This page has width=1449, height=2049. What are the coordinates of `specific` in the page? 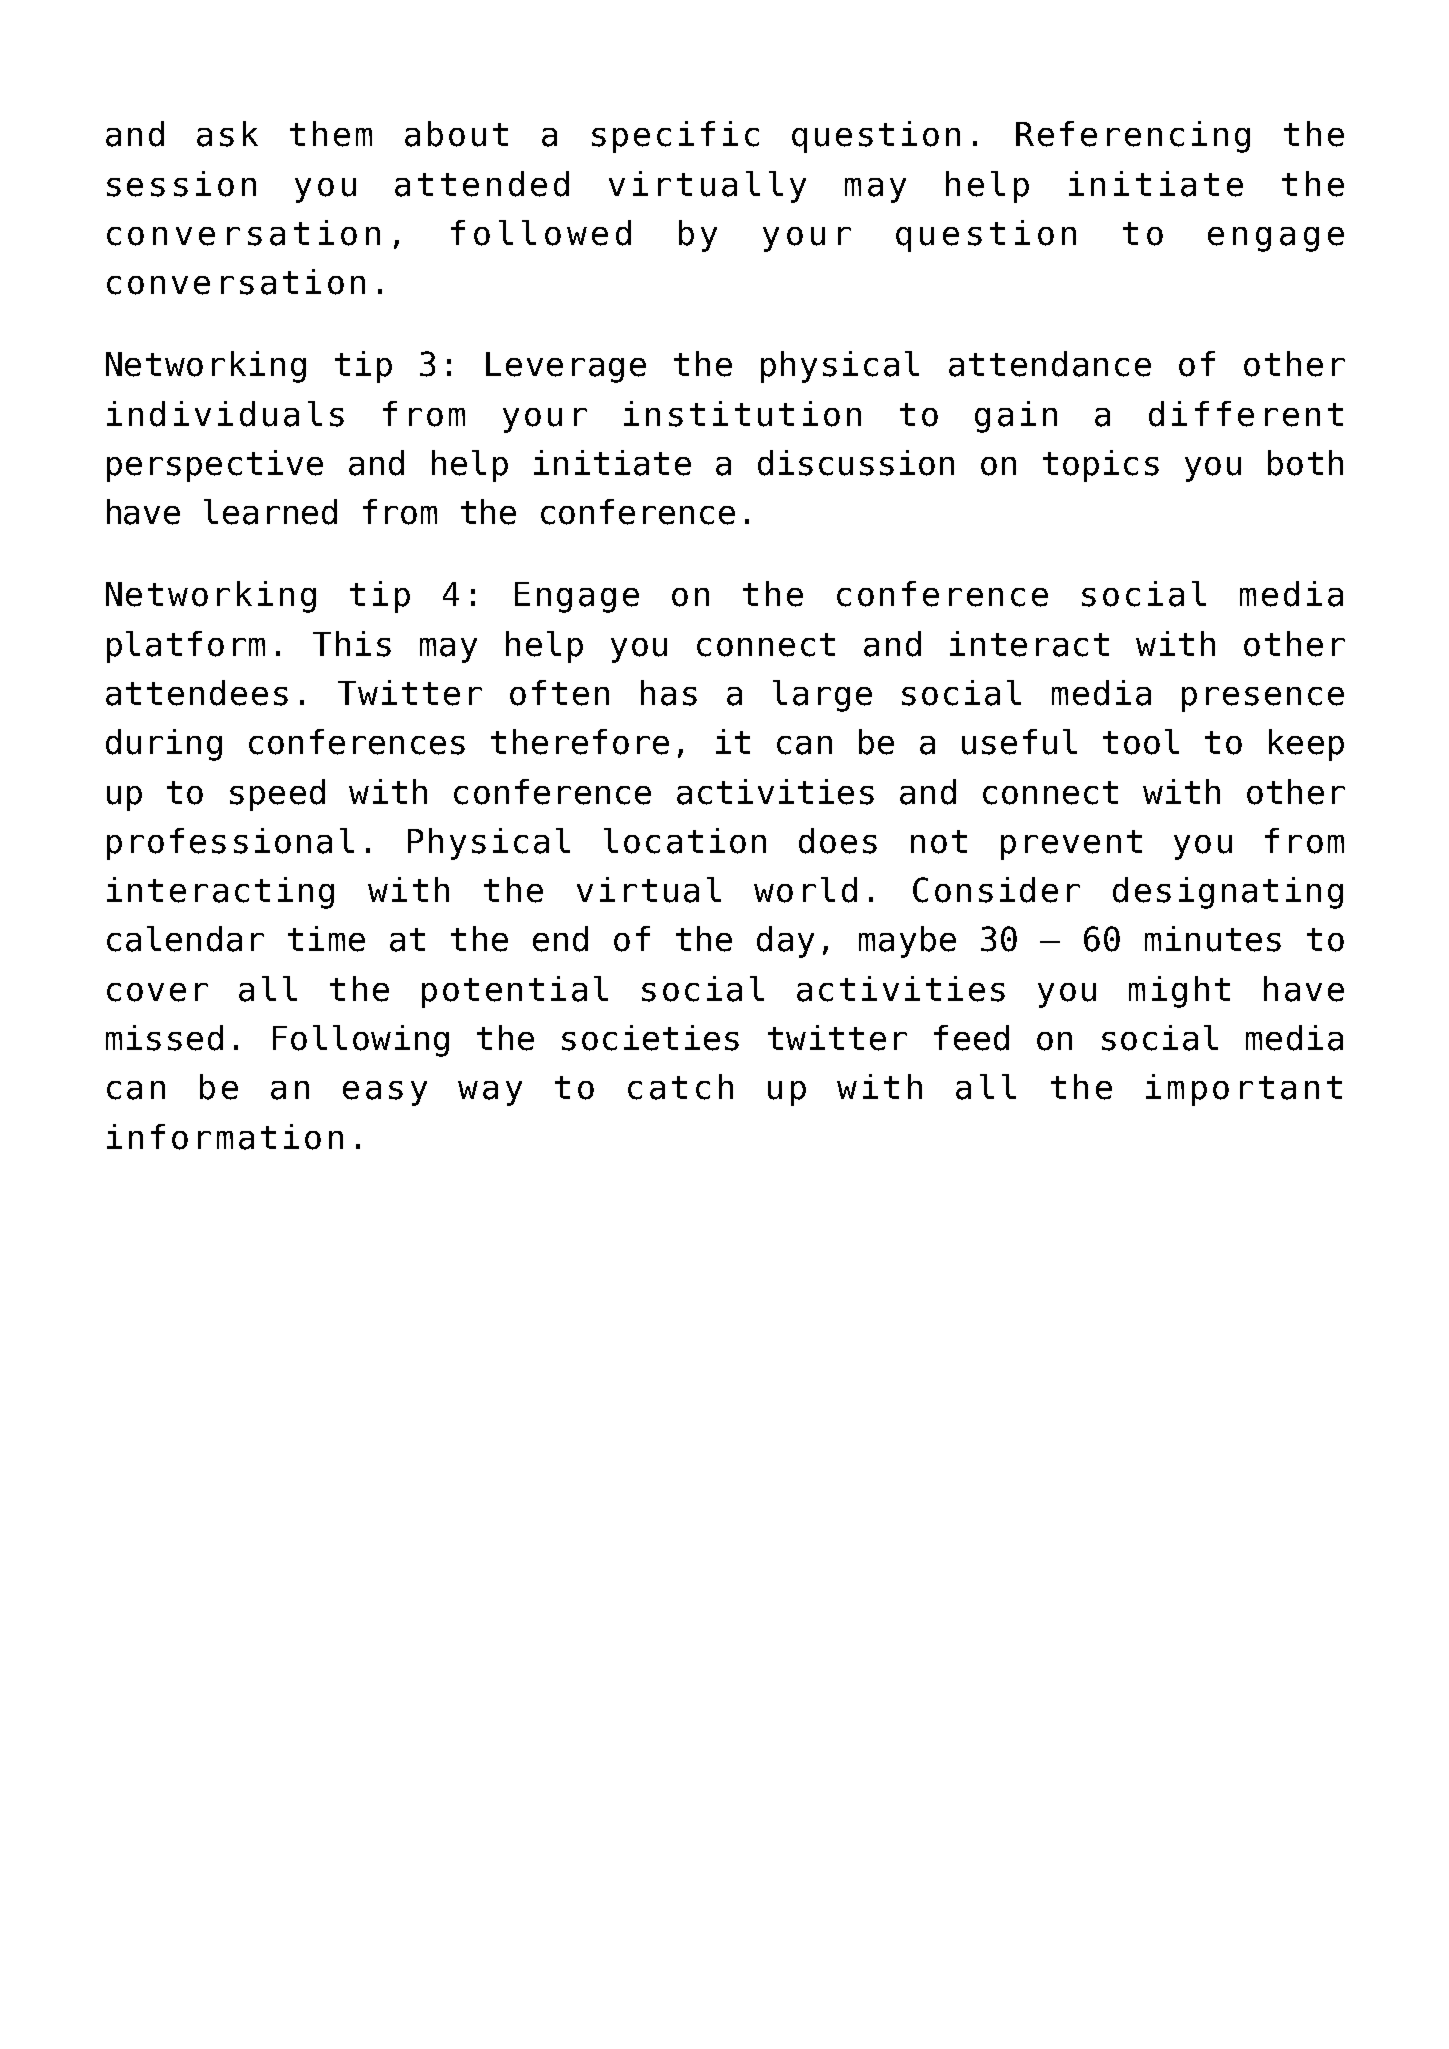 It's located at (675, 137).
